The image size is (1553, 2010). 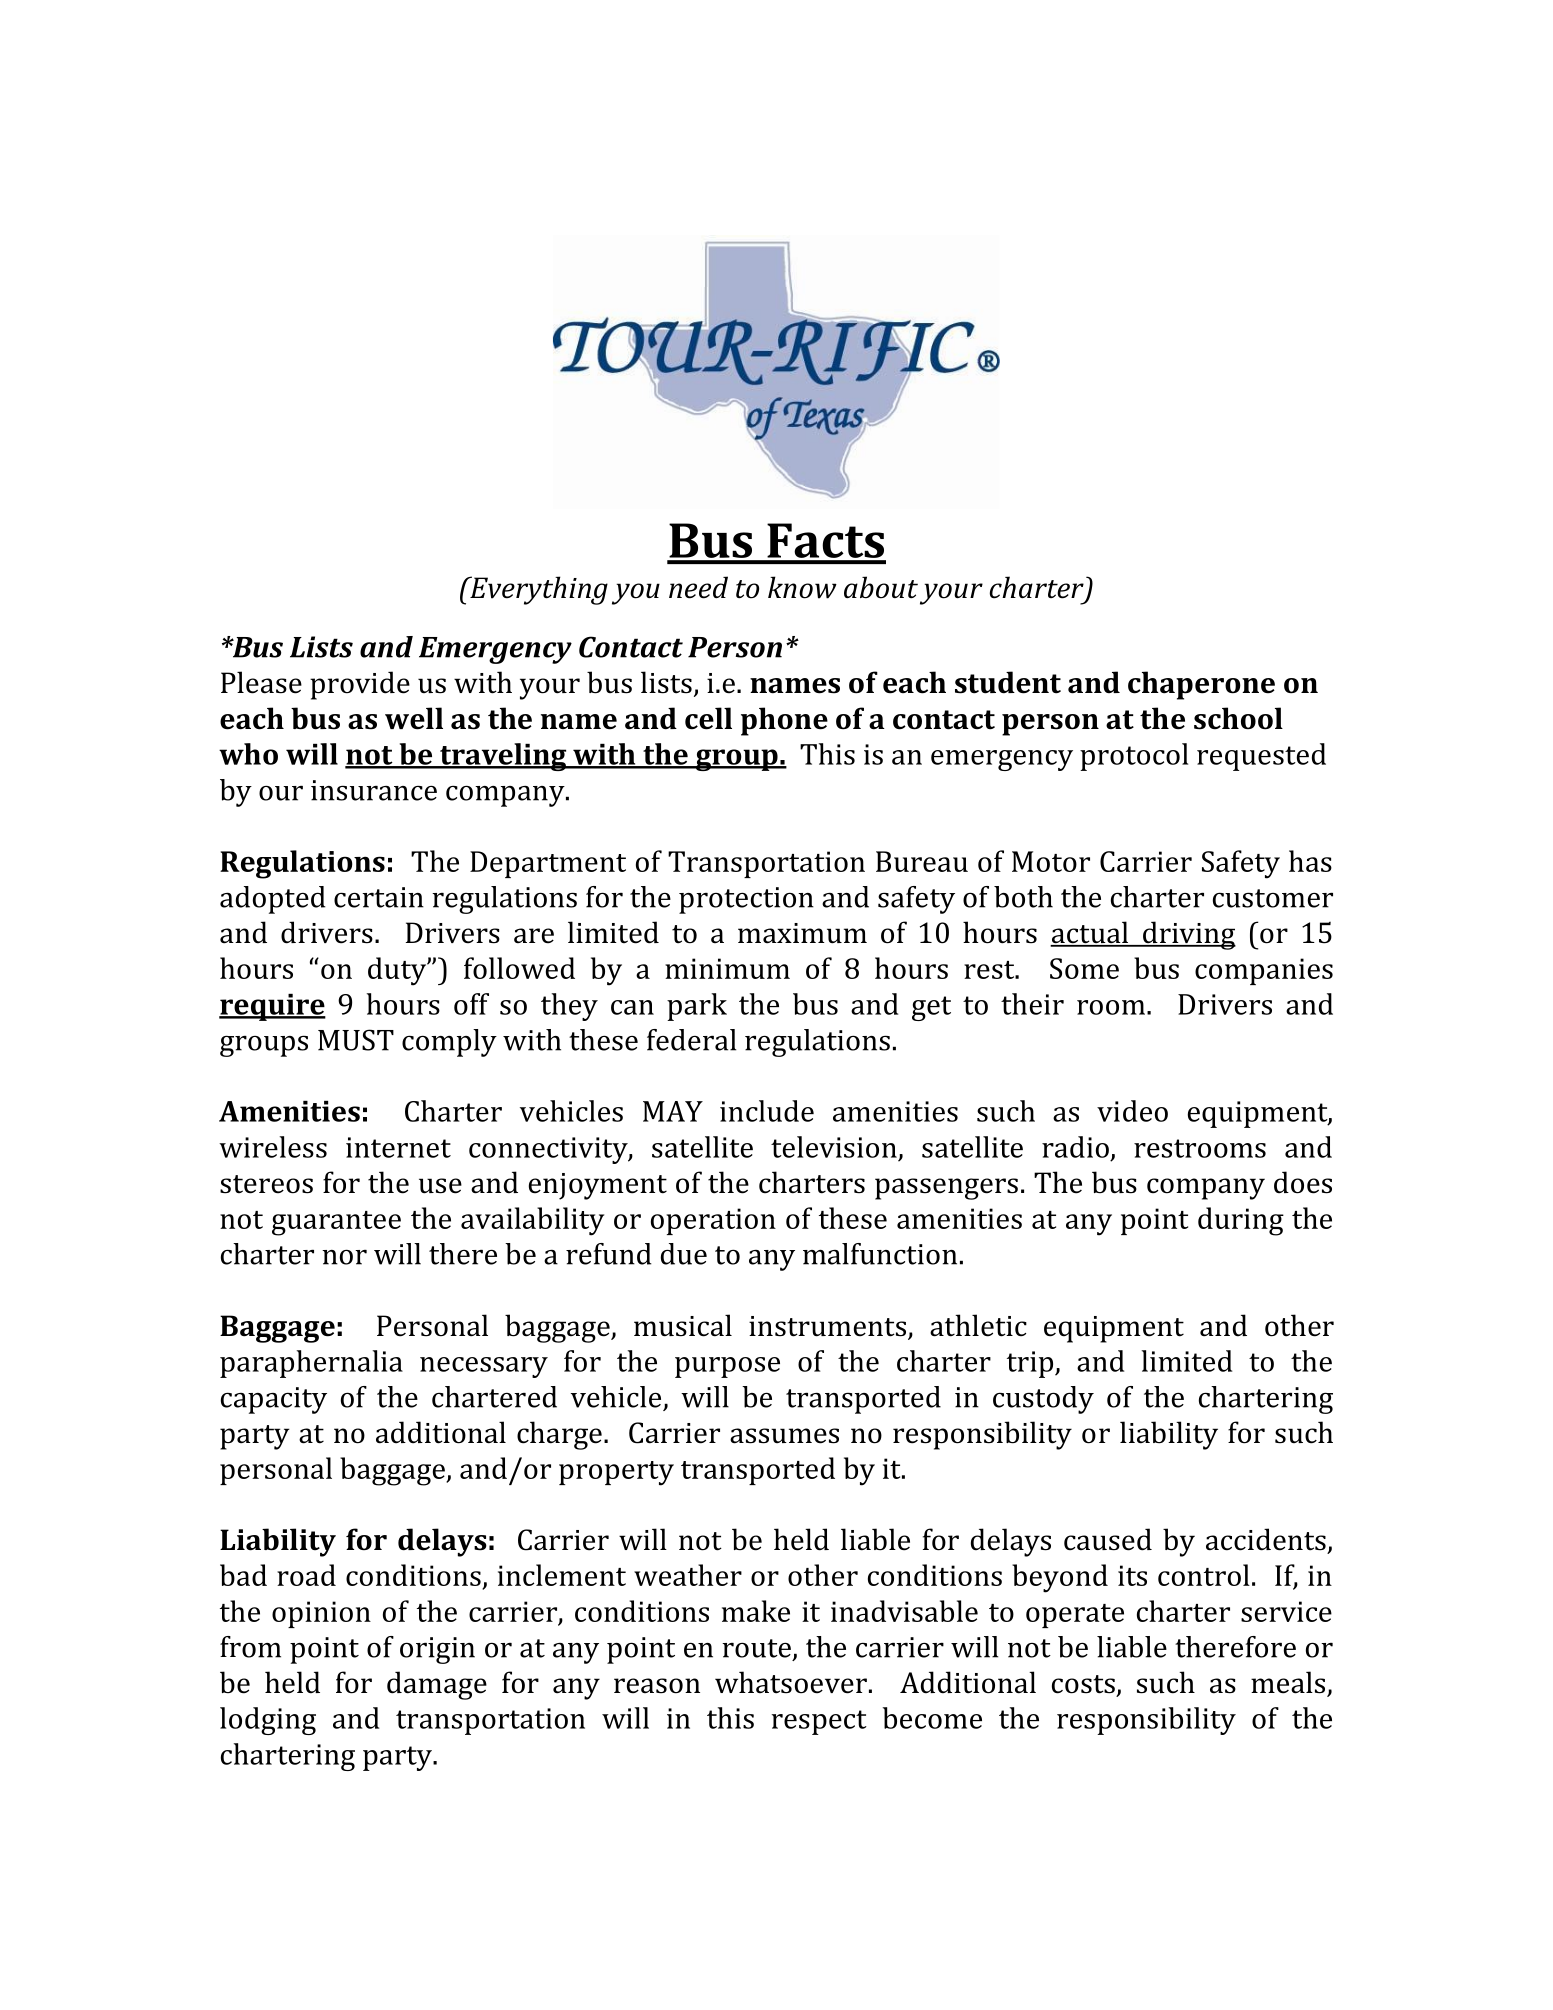 What do you see at coordinates (746, 900) in the document?
I see `protection` at bounding box center [746, 900].
